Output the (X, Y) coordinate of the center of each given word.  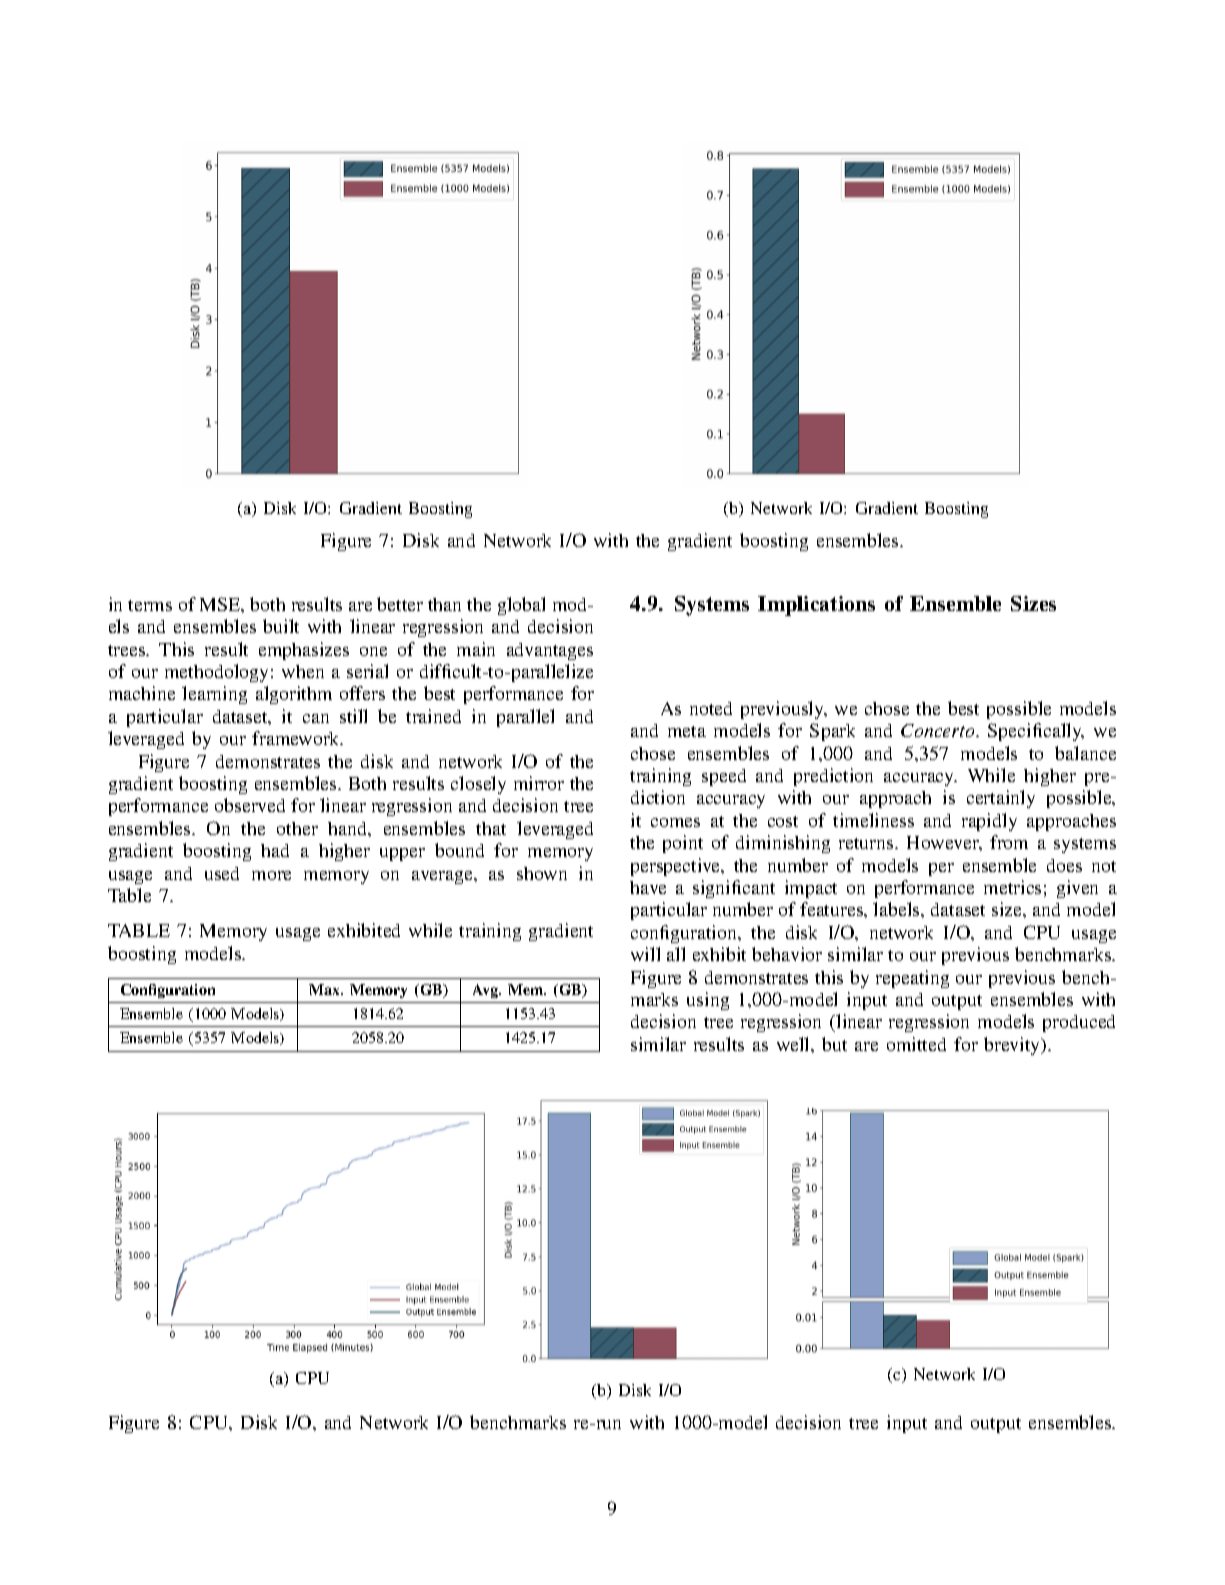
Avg (487, 991)
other (297, 828)
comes (675, 822)
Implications (816, 606)
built (281, 626)
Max (325, 989)
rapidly (989, 822)
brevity (1013, 1046)
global (521, 606)
